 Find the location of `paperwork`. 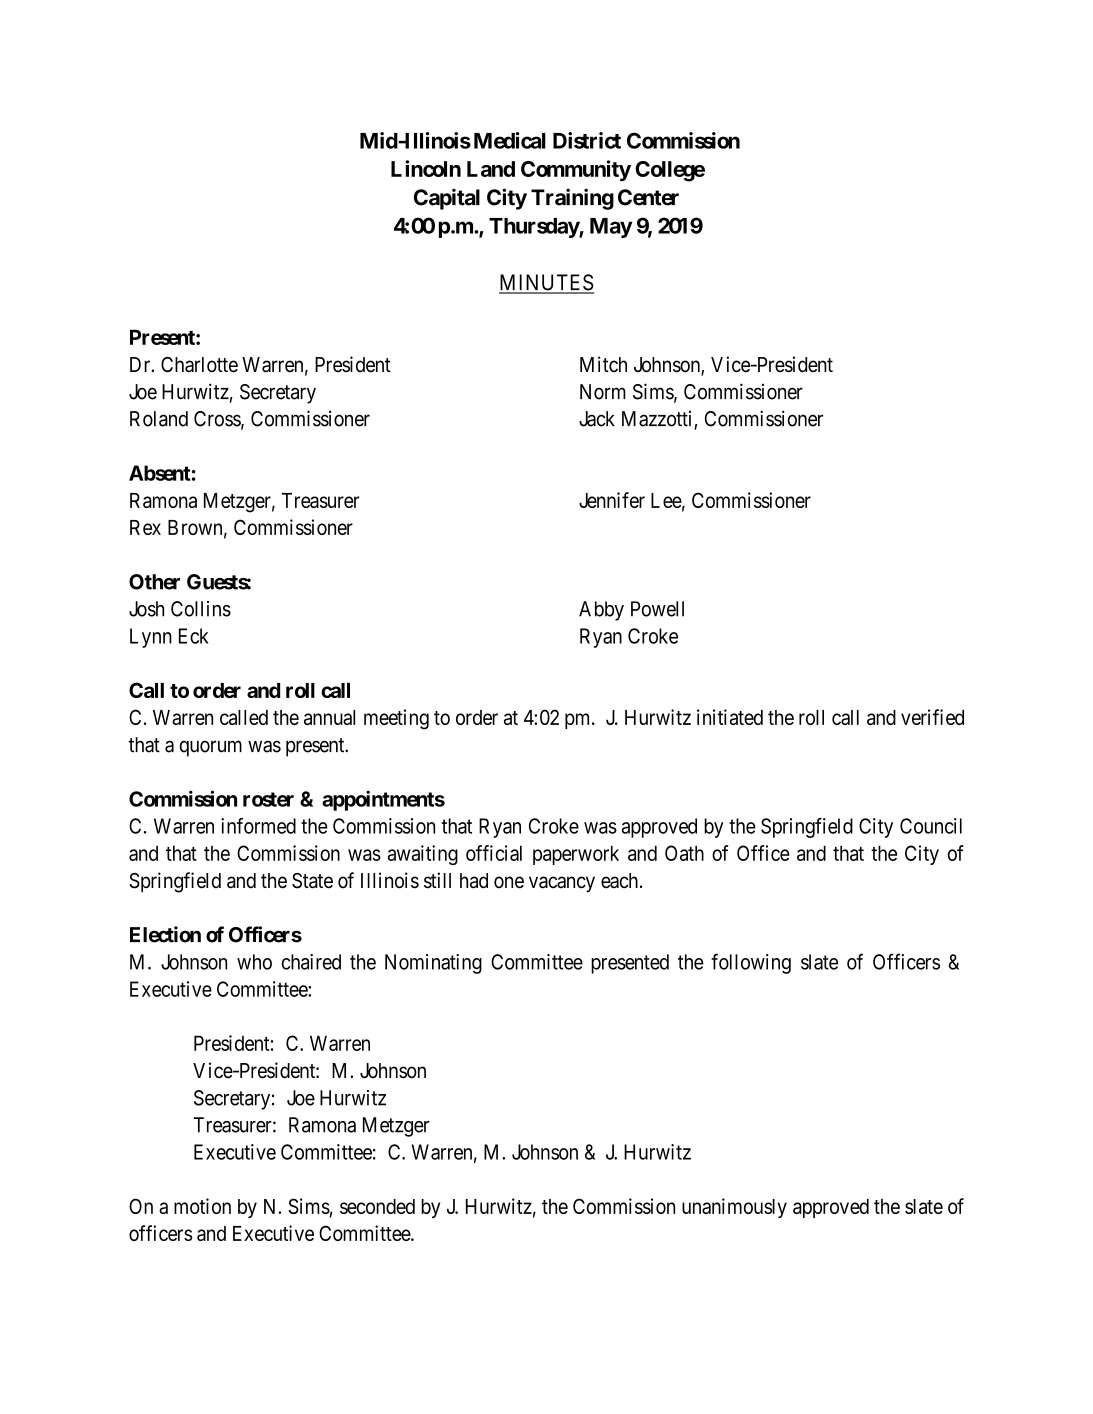

paperwork is located at coordinates (576, 855).
